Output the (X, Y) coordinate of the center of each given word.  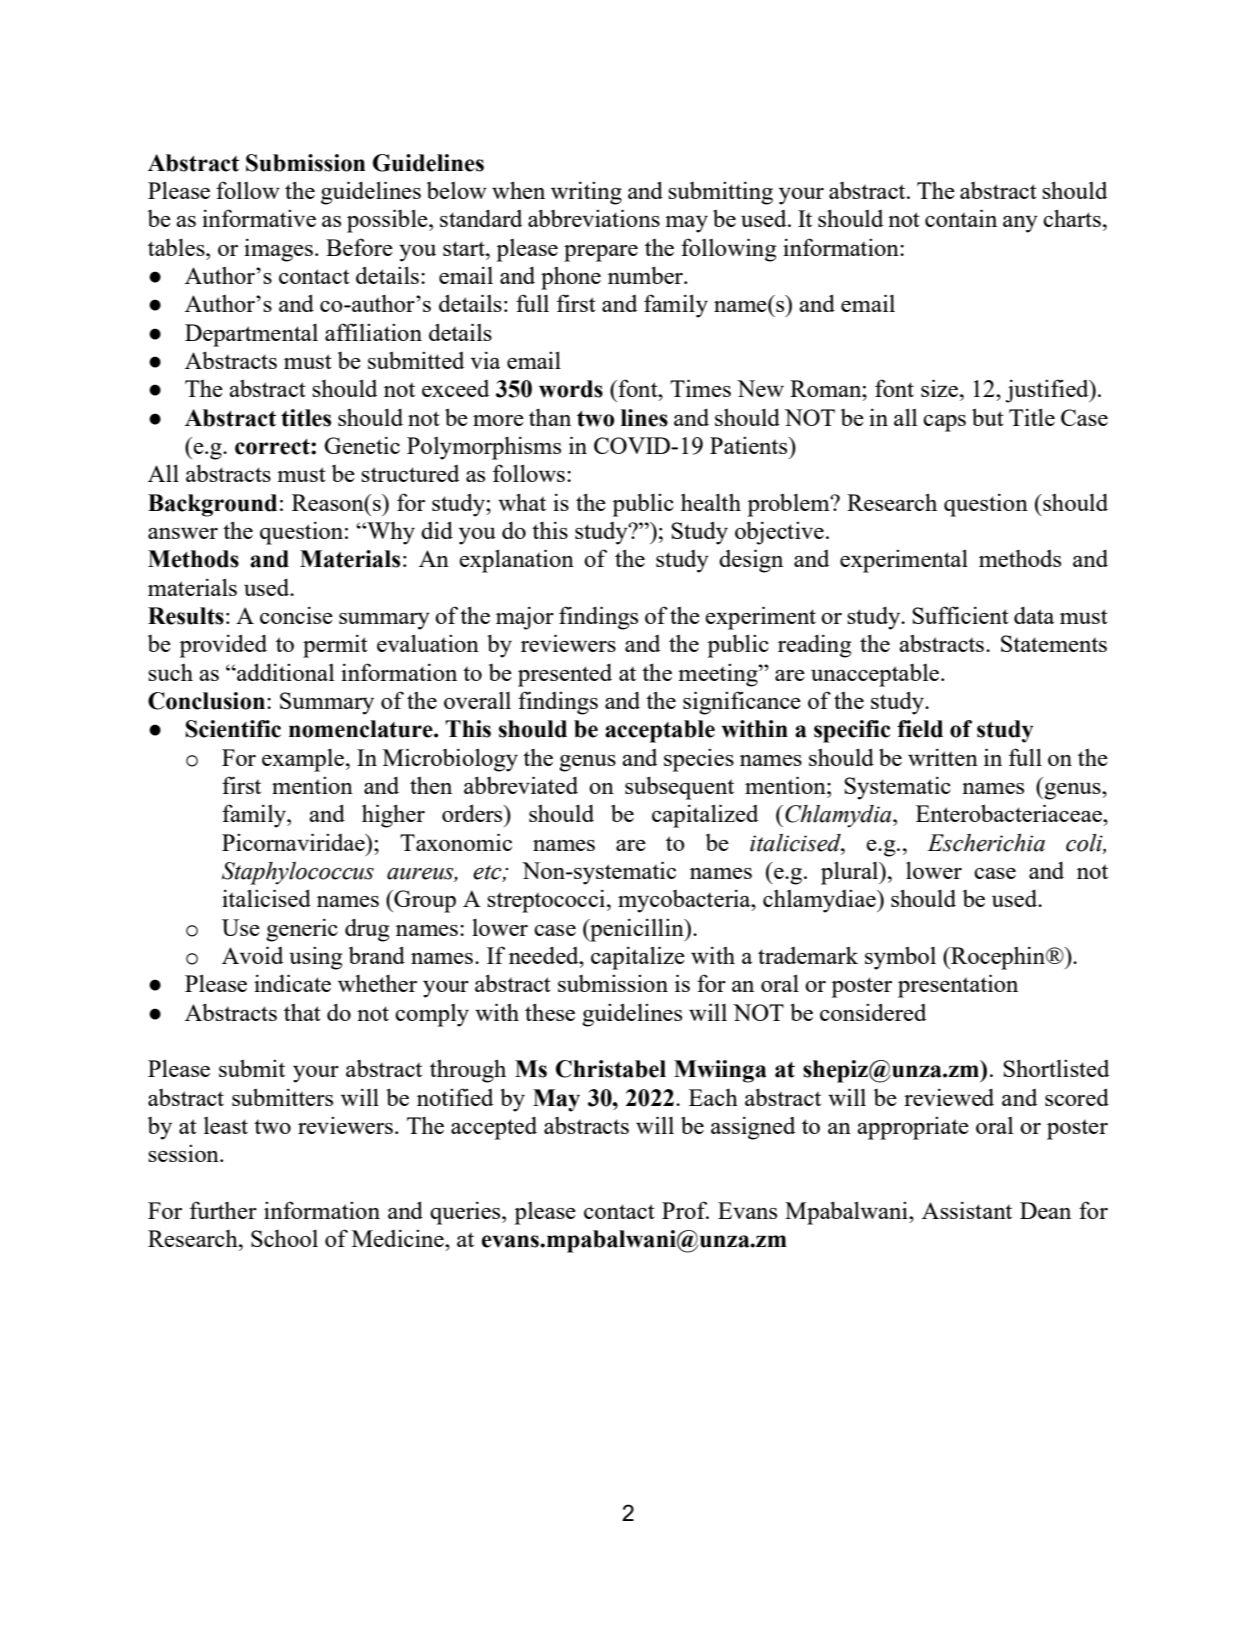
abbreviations (594, 218)
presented (565, 675)
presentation (958, 986)
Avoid (252, 955)
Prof (685, 1210)
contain (961, 218)
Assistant (967, 1210)
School (284, 1238)
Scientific (233, 729)
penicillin (637, 930)
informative (259, 218)
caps (944, 423)
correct (273, 447)
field (920, 729)
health (711, 502)
